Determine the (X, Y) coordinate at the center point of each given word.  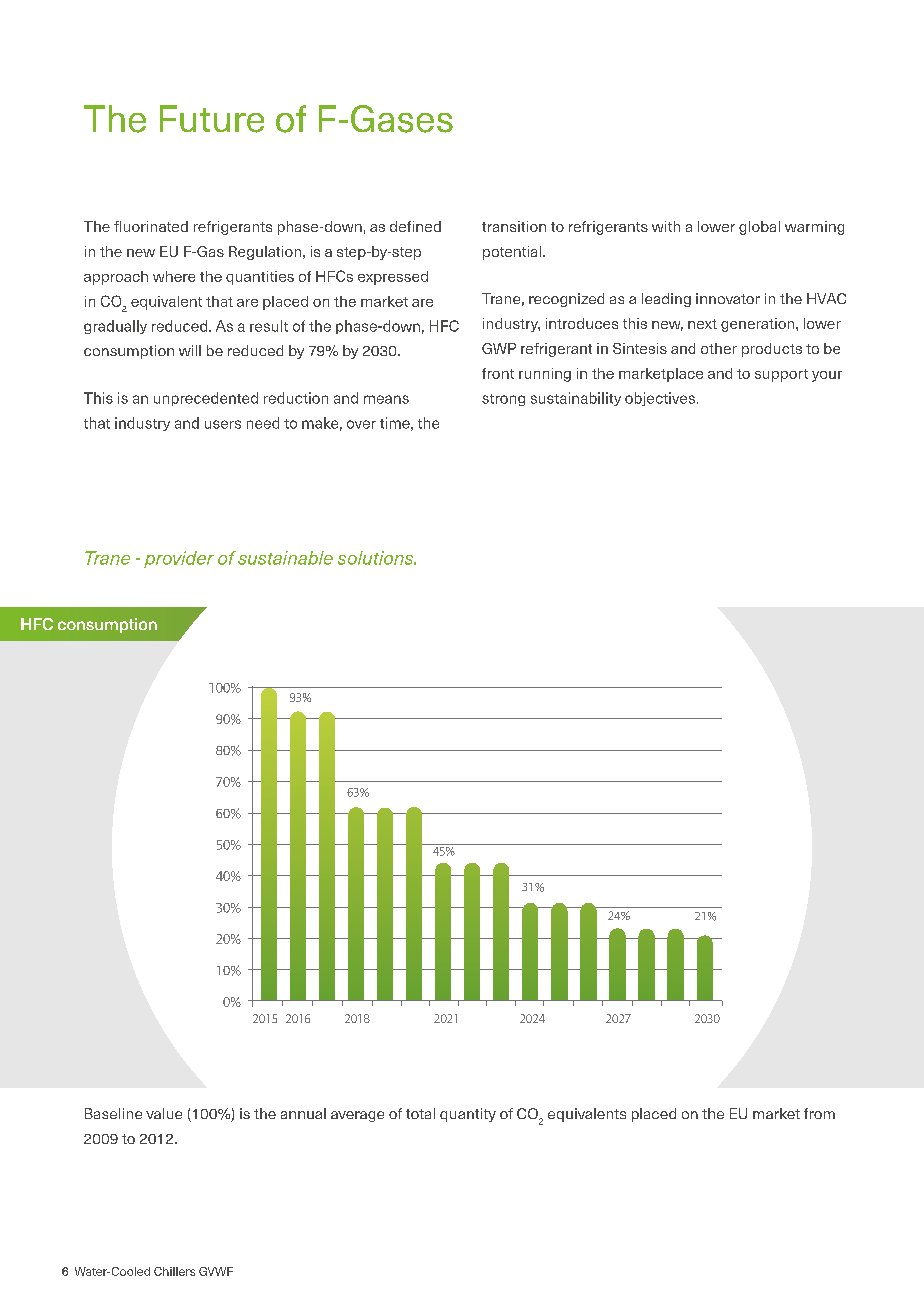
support (781, 375)
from (819, 1113)
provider (179, 559)
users (223, 424)
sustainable (285, 558)
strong (503, 400)
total (420, 1113)
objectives (660, 399)
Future (212, 119)
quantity (468, 1115)
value (164, 1113)
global (759, 228)
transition (514, 226)
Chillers (174, 1271)
